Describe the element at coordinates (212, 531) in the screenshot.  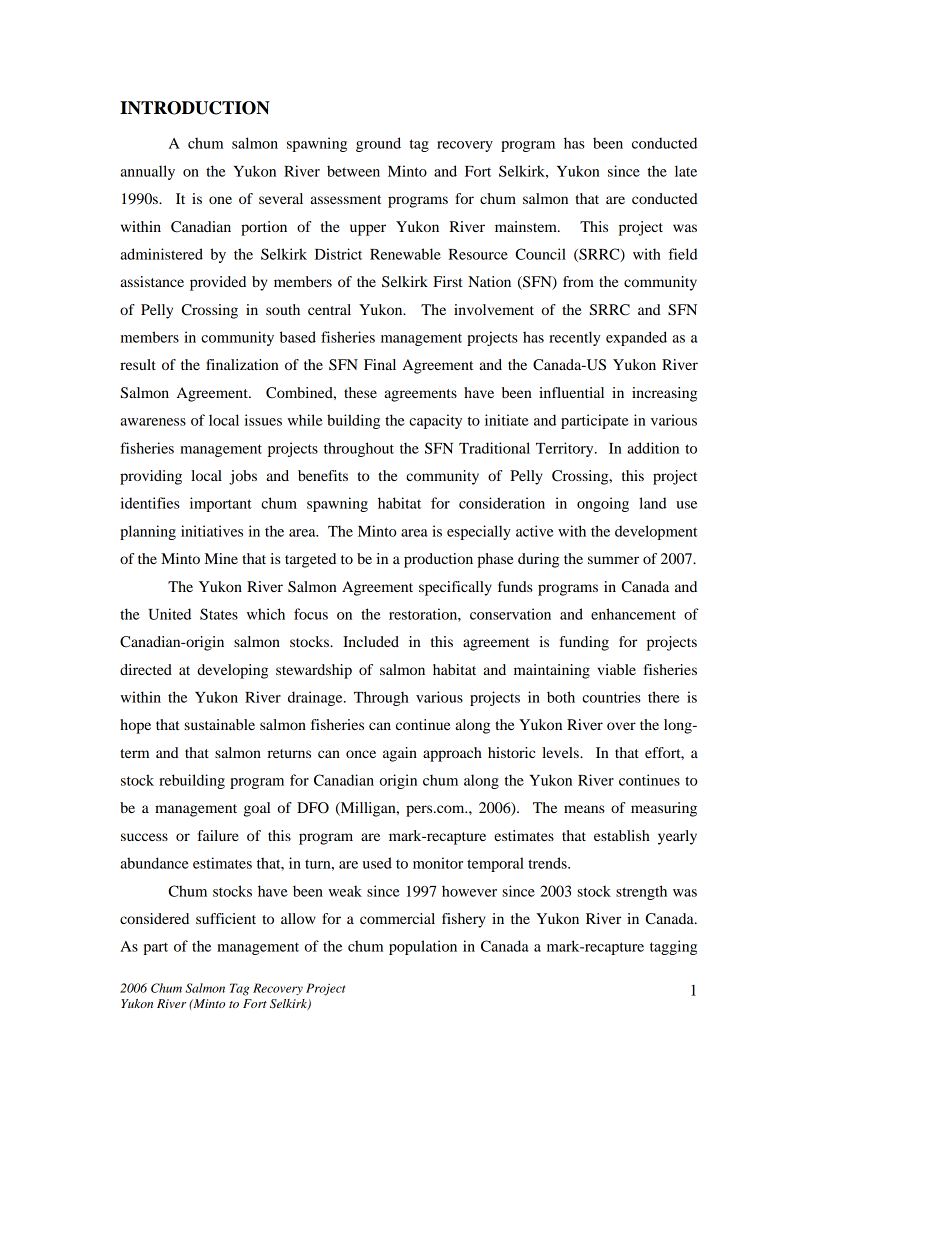
I see `initiatives` at that location.
